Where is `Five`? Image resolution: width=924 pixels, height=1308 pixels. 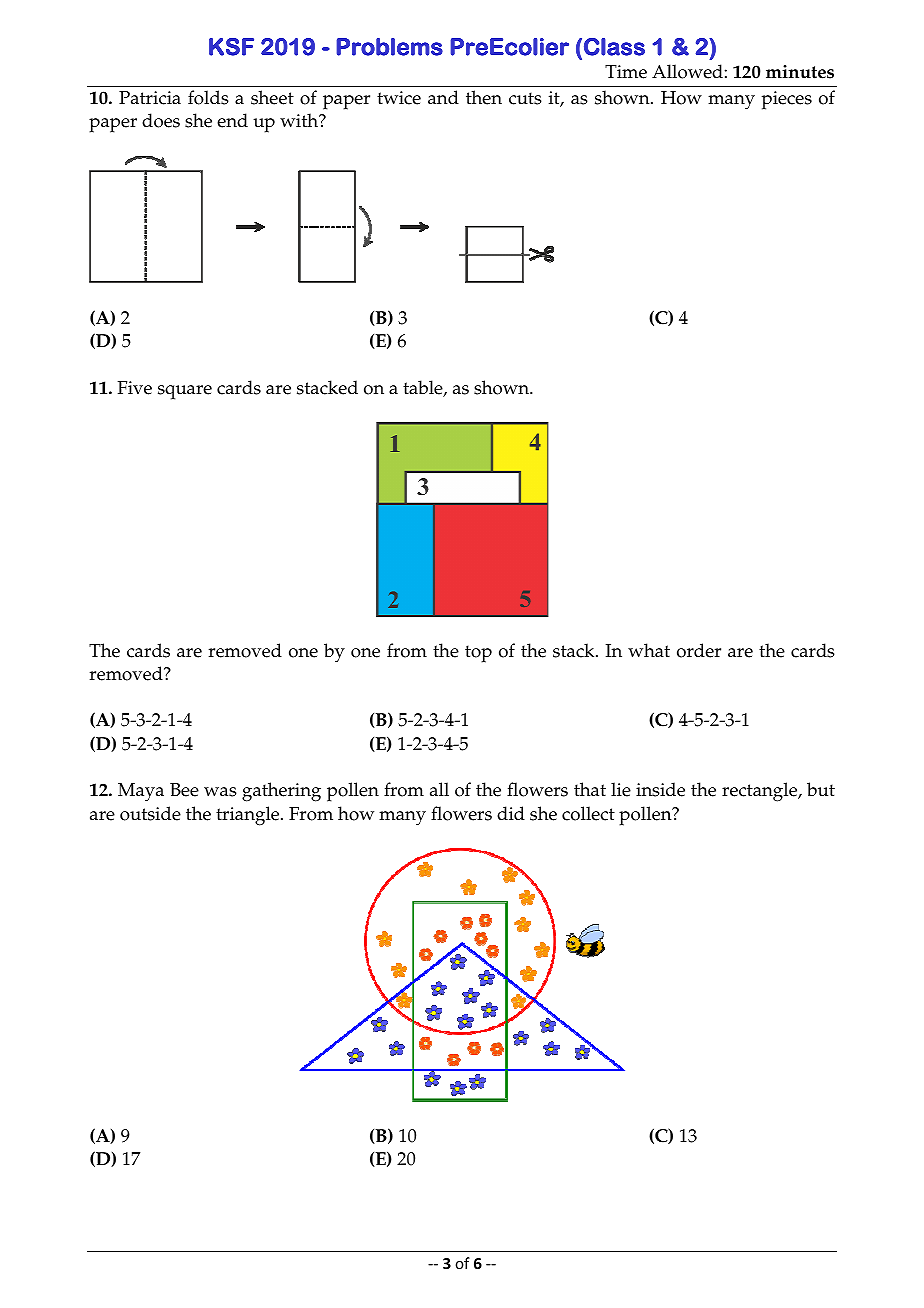
Five is located at coordinates (135, 388).
